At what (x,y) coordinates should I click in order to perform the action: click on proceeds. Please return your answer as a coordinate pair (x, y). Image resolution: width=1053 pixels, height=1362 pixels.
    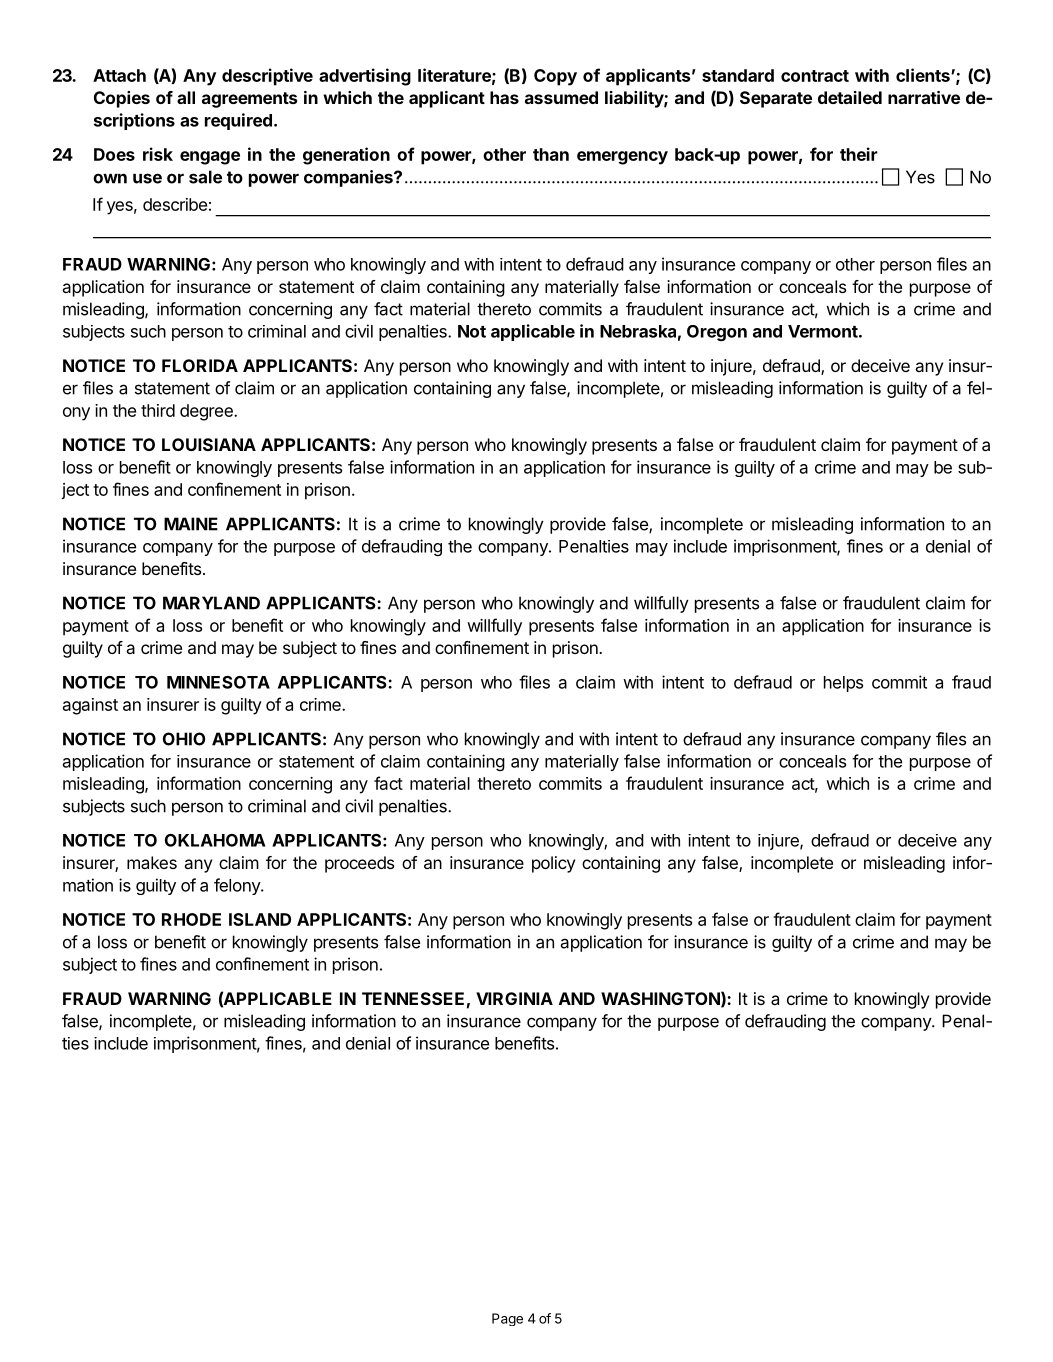
    Looking at the image, I should click on (359, 864).
